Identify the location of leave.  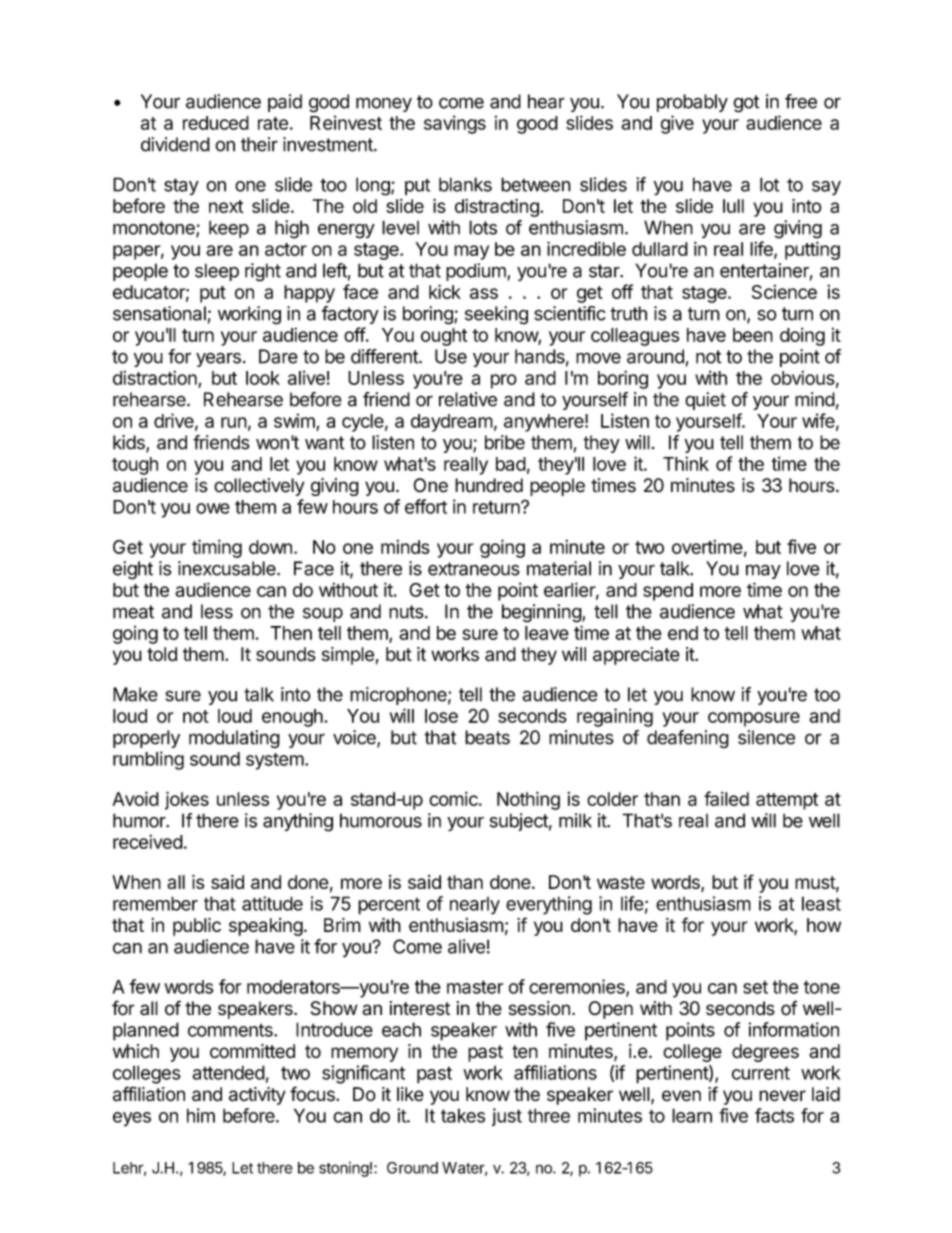
(547, 633).
